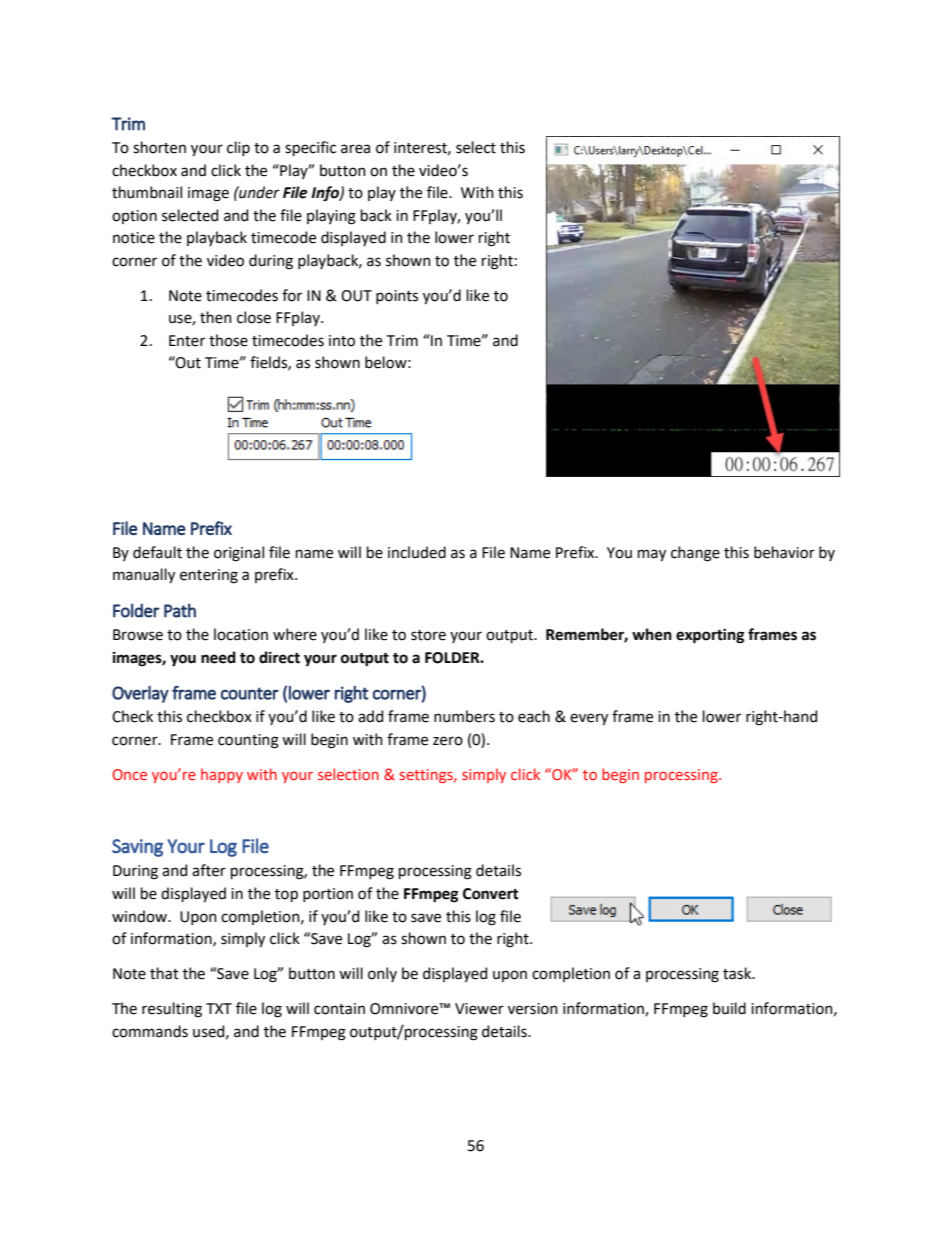  Describe the element at coordinates (479, 1009) in the screenshot. I see `Viewer` at that location.
